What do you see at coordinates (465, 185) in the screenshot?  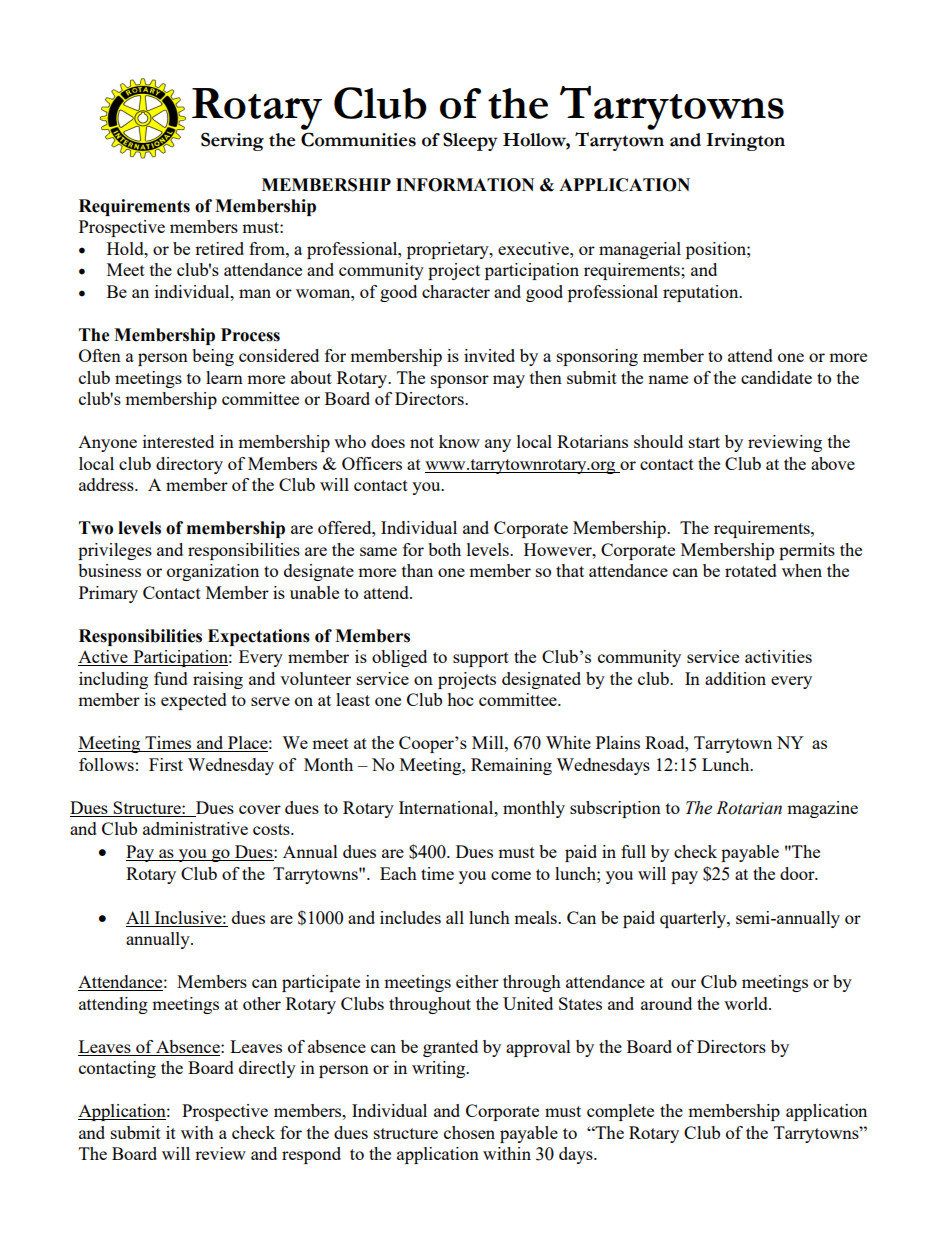 I see `INFORMATION` at bounding box center [465, 185].
